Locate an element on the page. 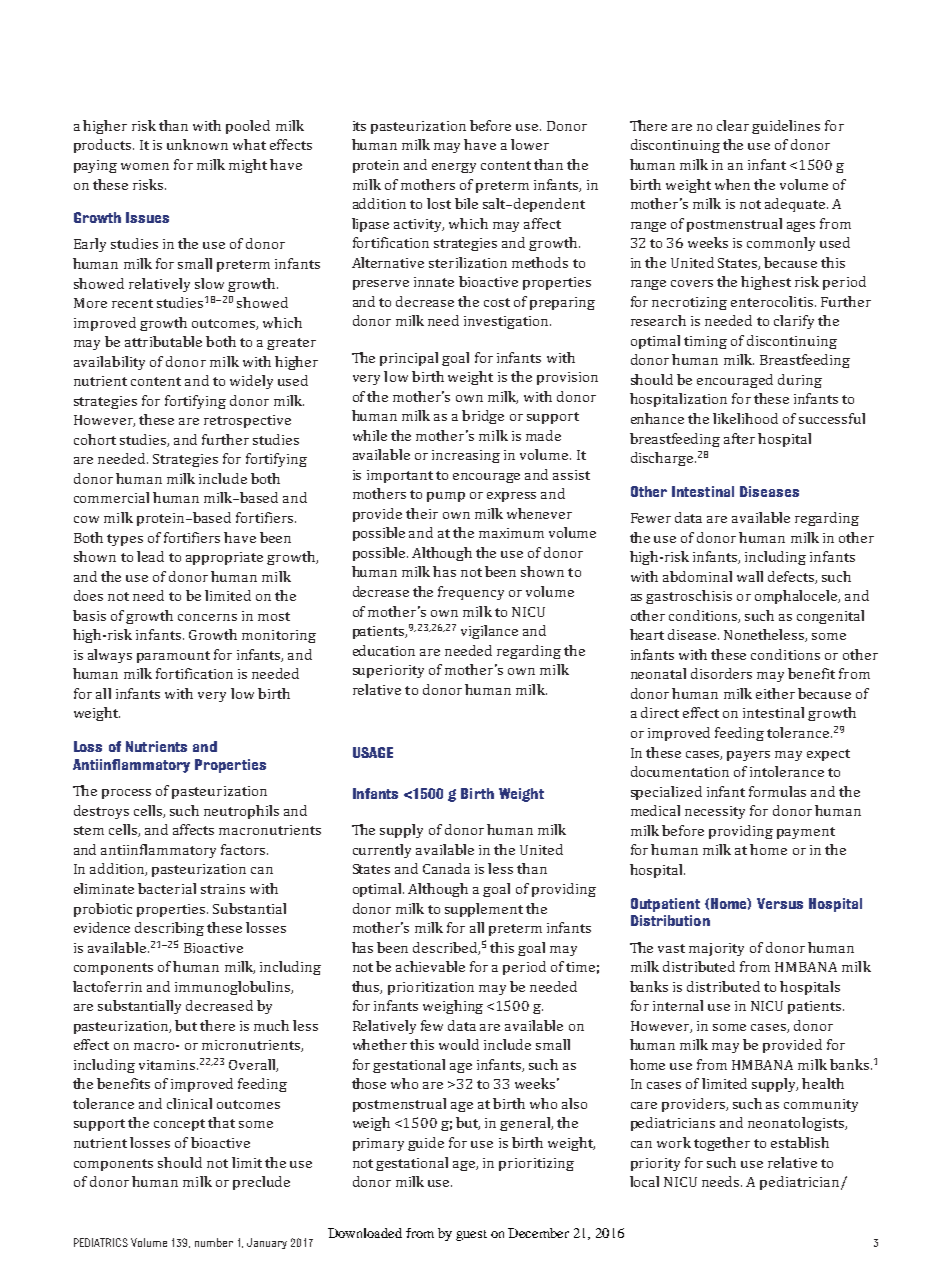 This page has height=1275, width=952. wall is located at coordinates (750, 576).
